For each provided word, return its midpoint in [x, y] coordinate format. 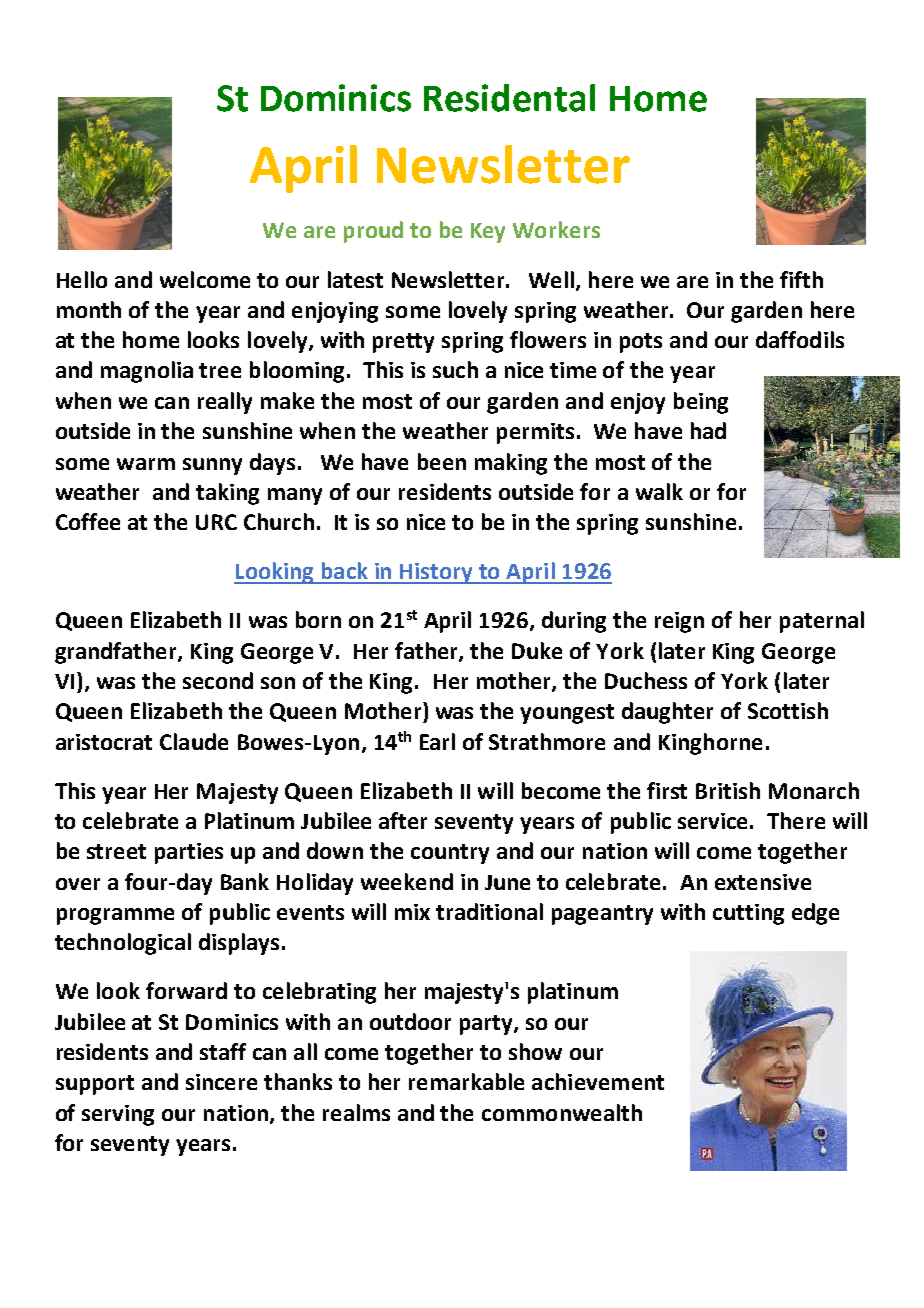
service [712, 821]
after [403, 820]
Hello [82, 279]
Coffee [88, 521]
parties [189, 853]
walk [659, 491]
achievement [598, 1081]
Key [488, 233]
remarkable [466, 1081]
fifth [801, 279]
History [436, 573]
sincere [221, 1082]
